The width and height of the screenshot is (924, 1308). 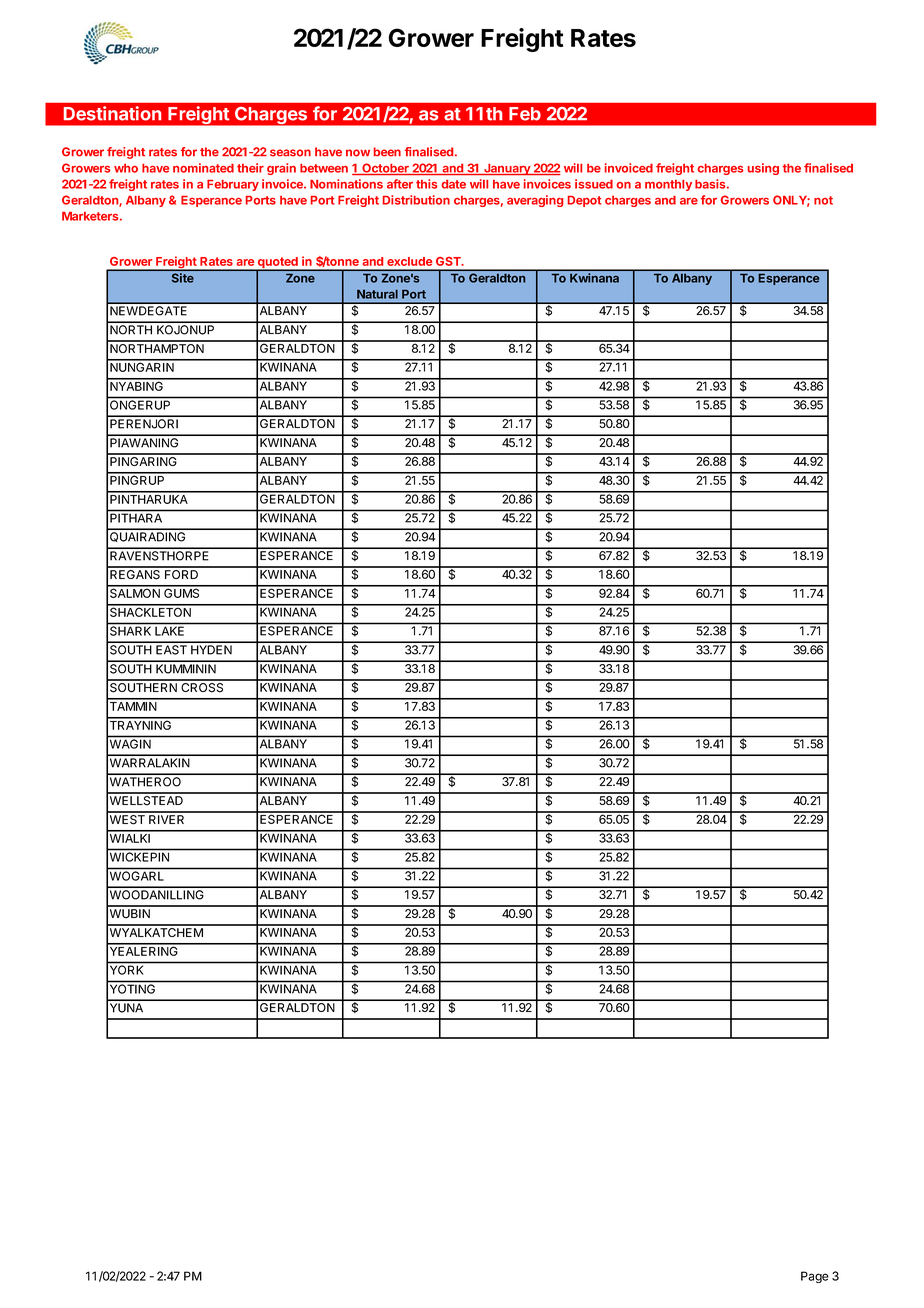 I want to click on Page, so click(x=815, y=1277).
